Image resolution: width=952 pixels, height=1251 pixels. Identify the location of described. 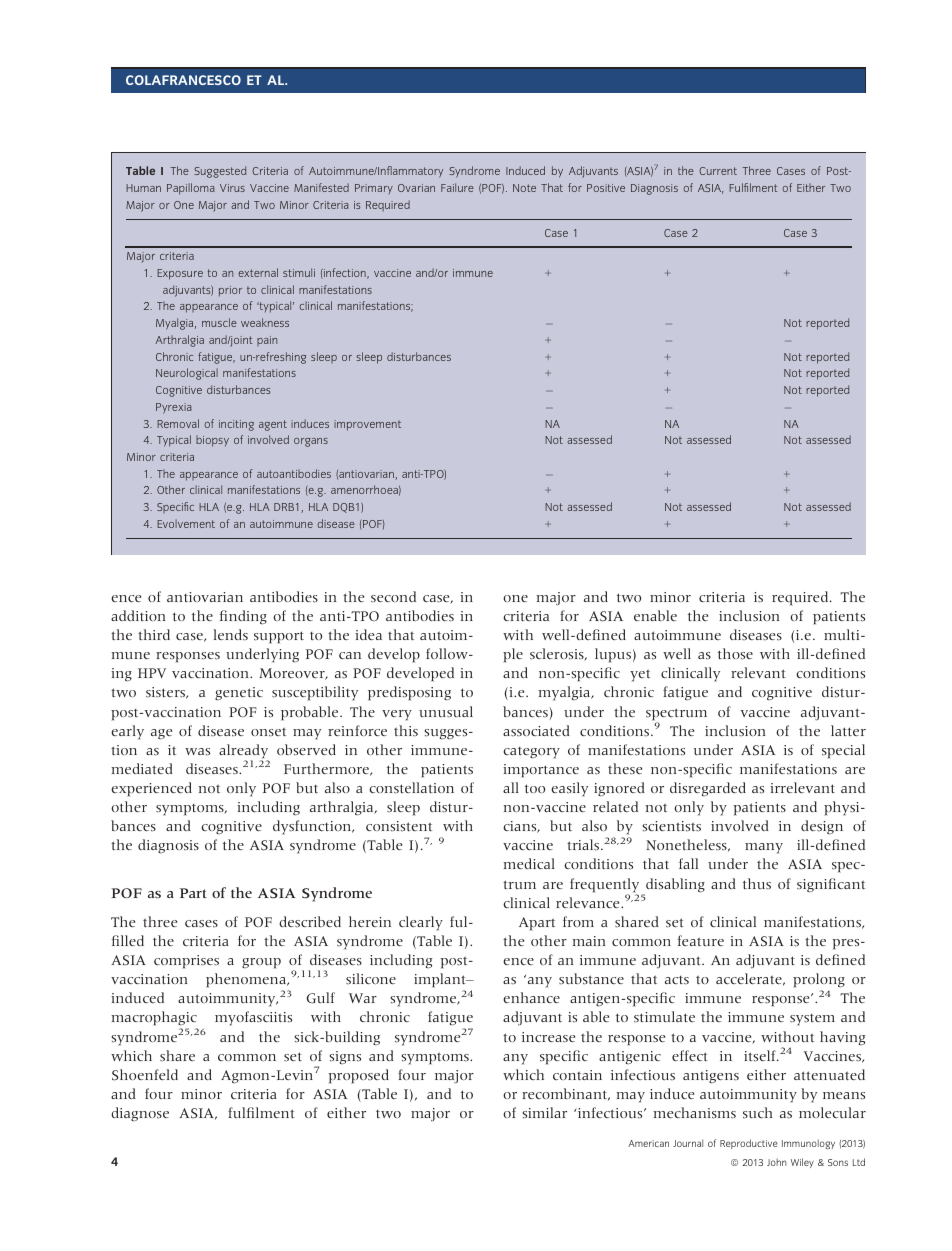
(310, 921).
